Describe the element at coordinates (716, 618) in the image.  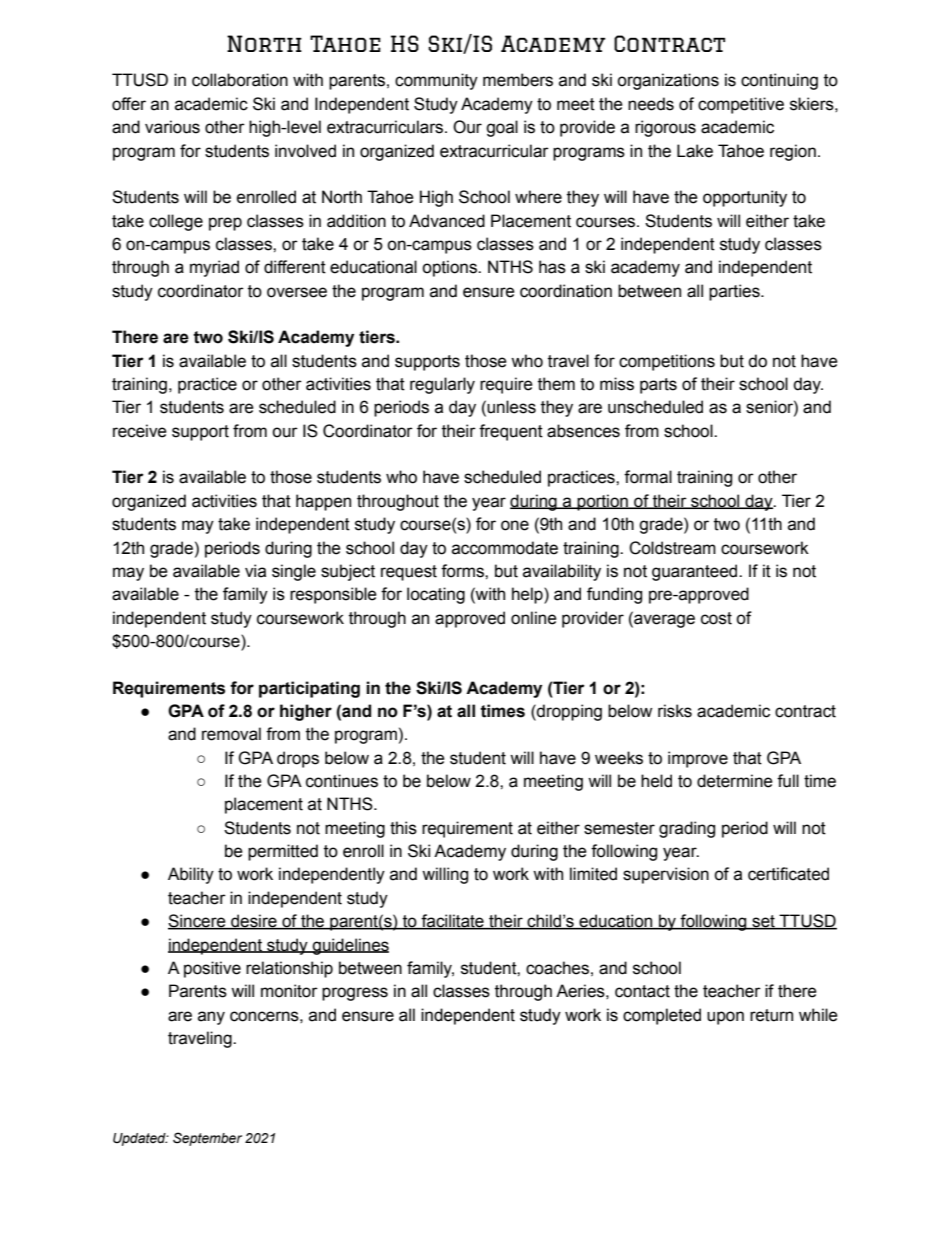
I see `cost` at that location.
